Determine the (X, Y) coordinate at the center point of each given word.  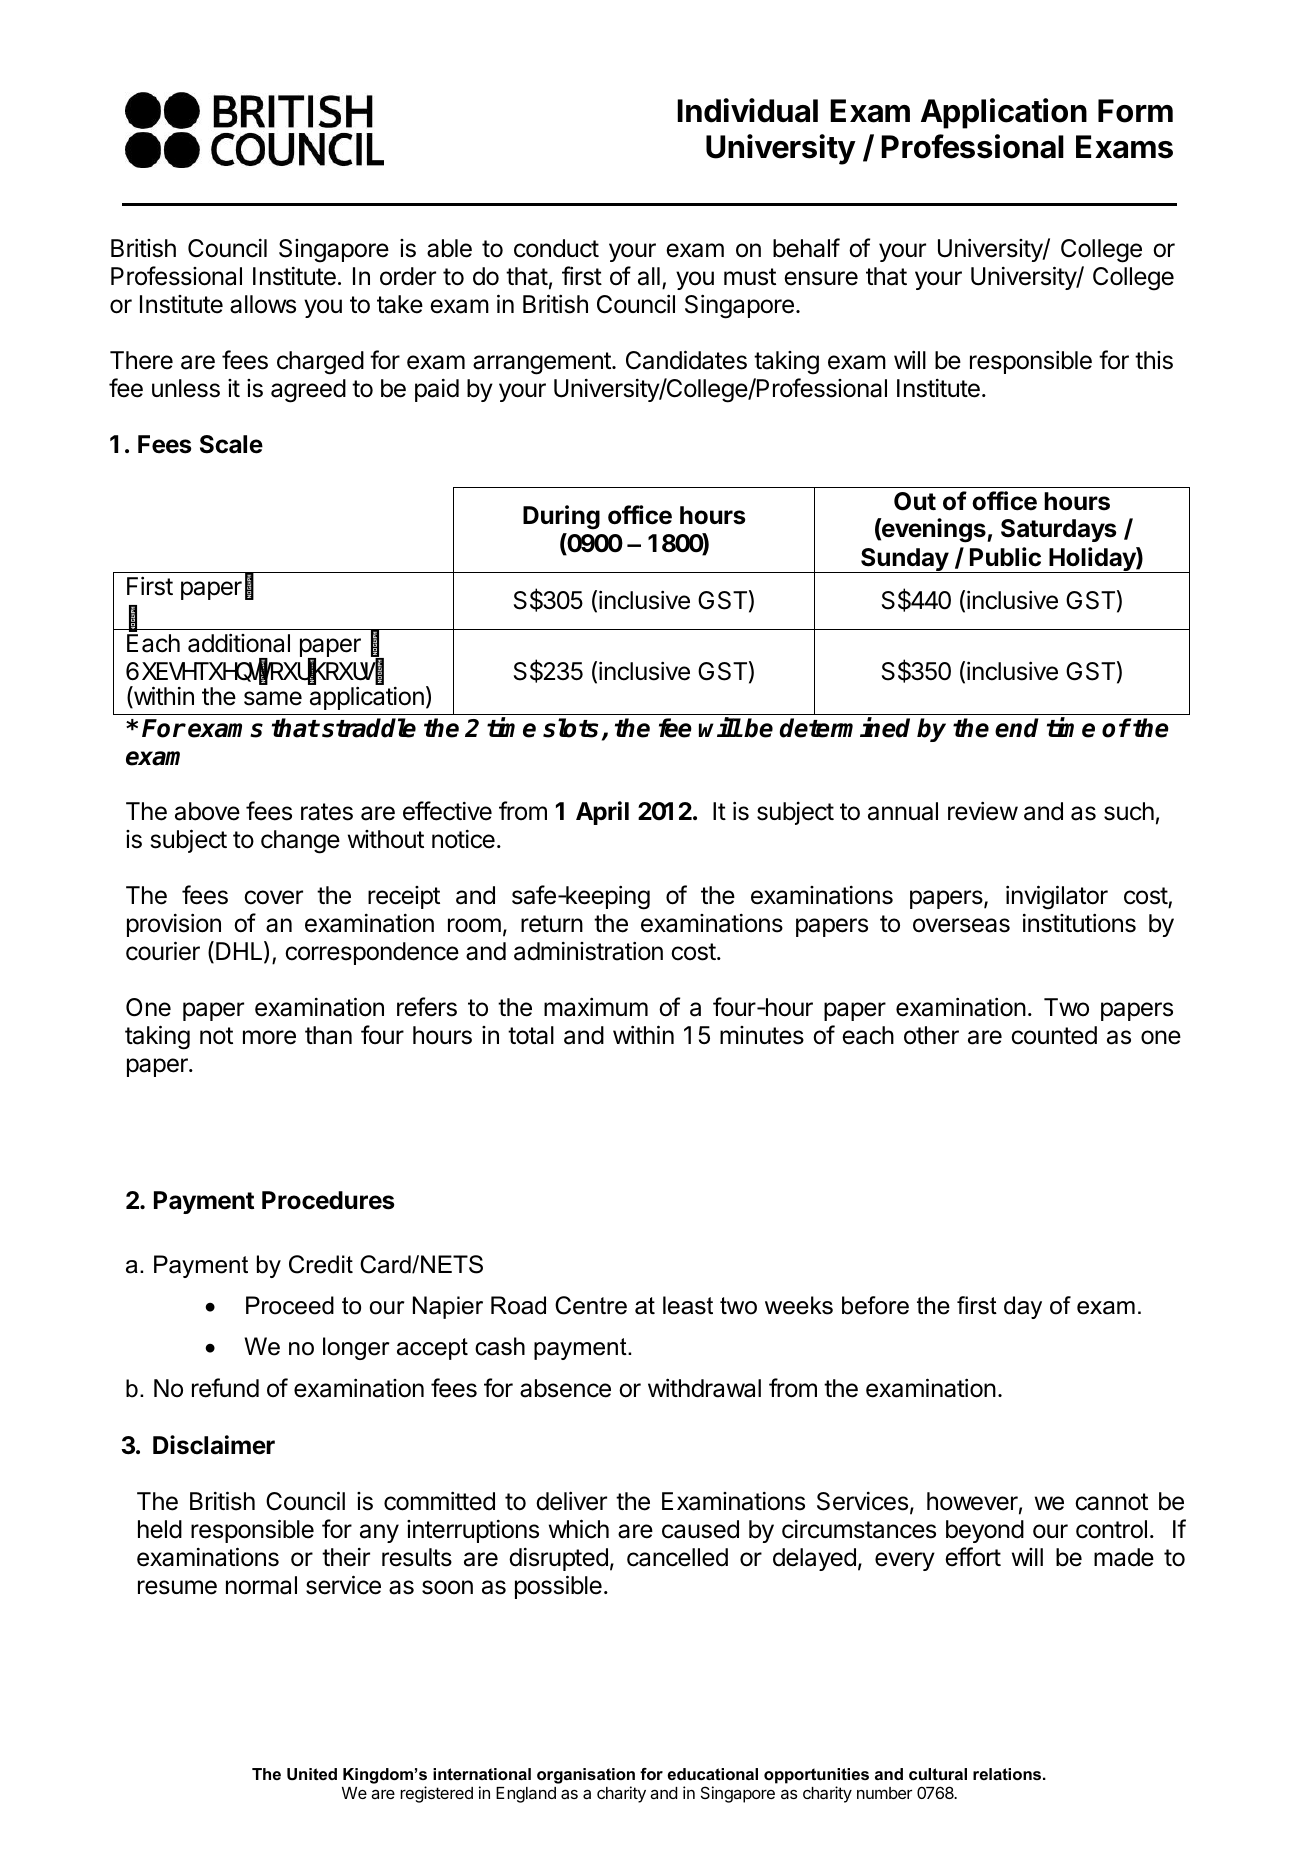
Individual (747, 110)
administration (588, 951)
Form (1135, 111)
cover (273, 897)
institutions (1079, 923)
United (312, 1774)
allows (263, 304)
